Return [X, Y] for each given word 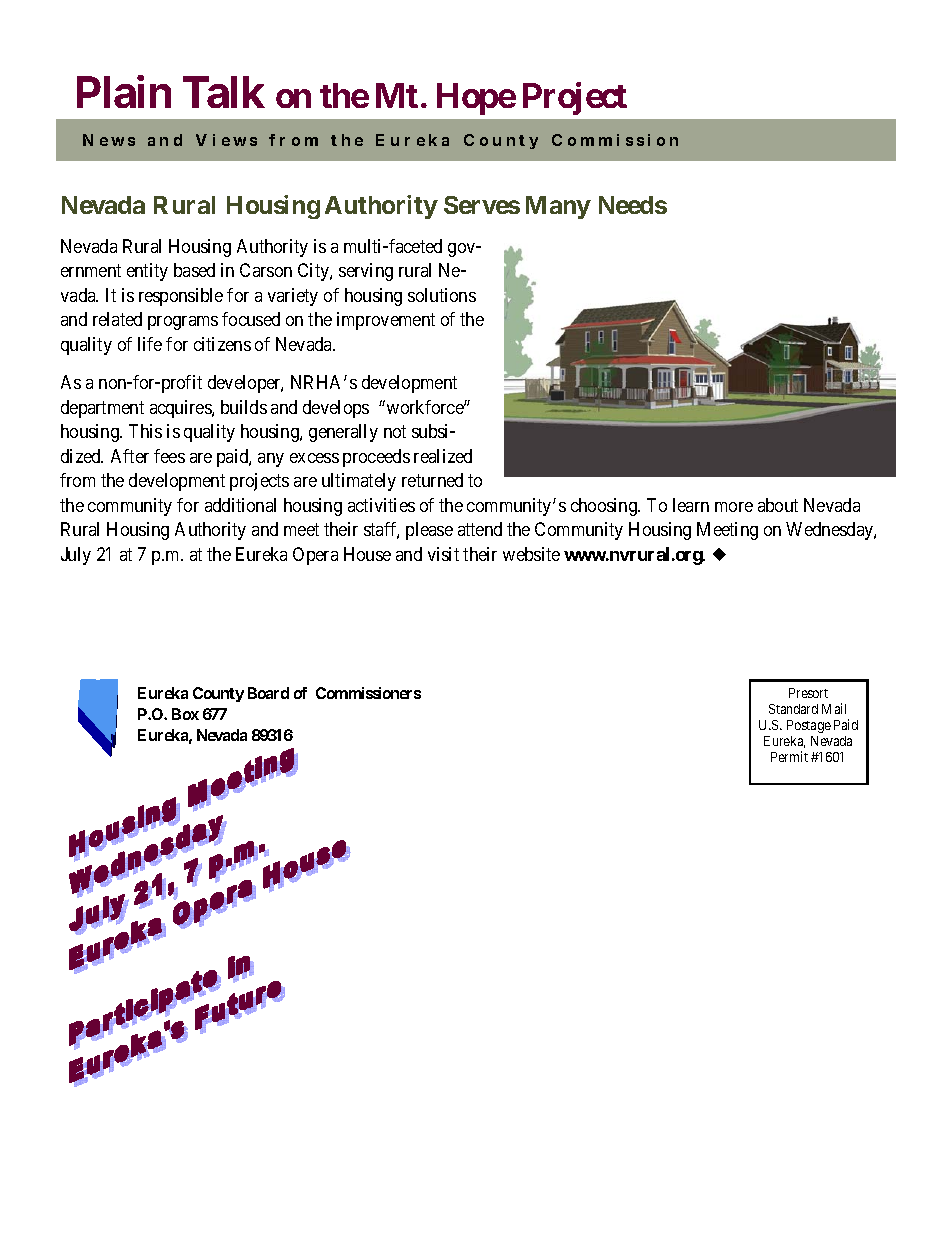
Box [185, 714]
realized [443, 456]
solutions [442, 295]
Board [268, 693]
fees [169, 456]
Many [558, 207]
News [109, 140]
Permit [789, 756]
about [778, 505]
